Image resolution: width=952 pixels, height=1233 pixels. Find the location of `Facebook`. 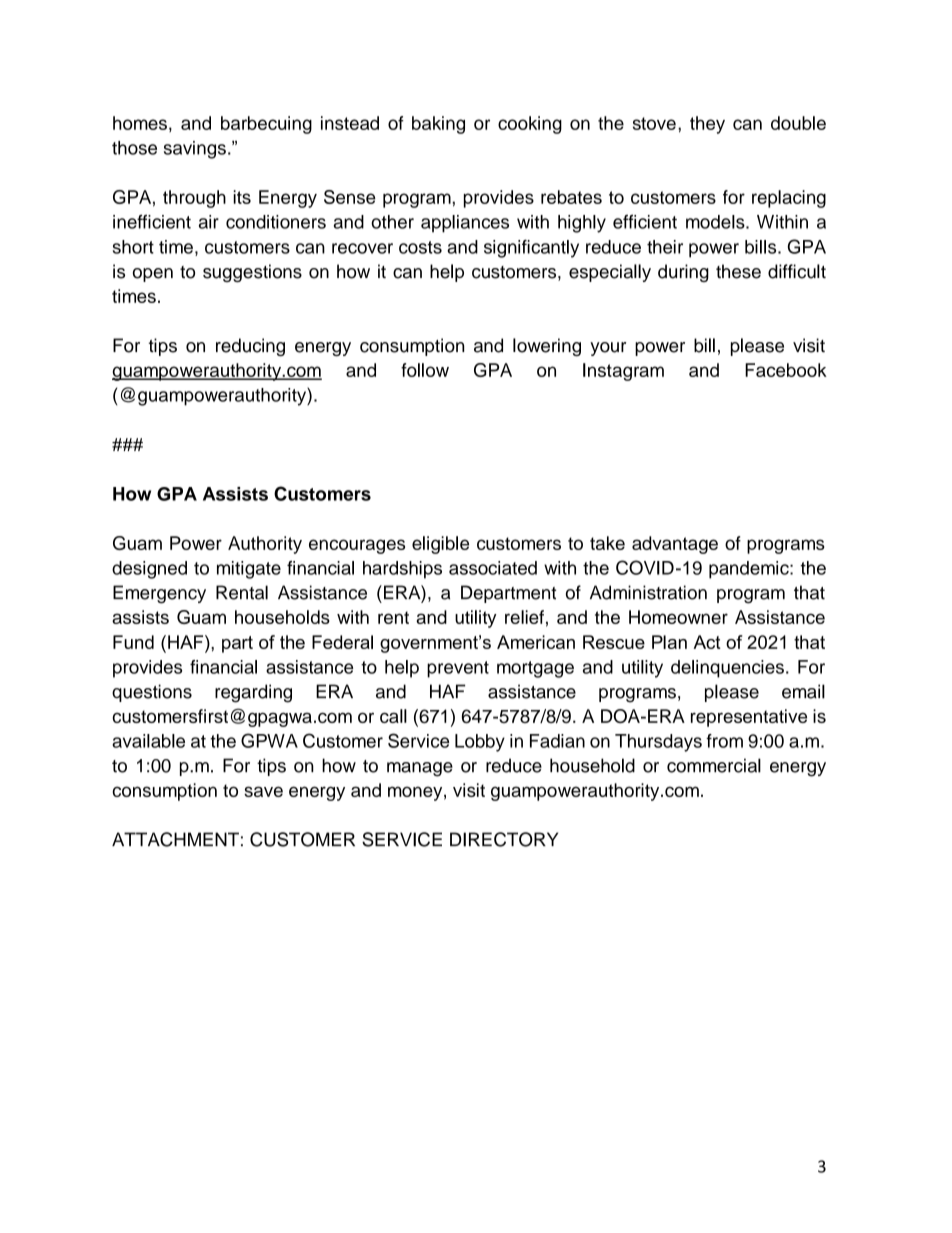

Facebook is located at coordinates (786, 370).
